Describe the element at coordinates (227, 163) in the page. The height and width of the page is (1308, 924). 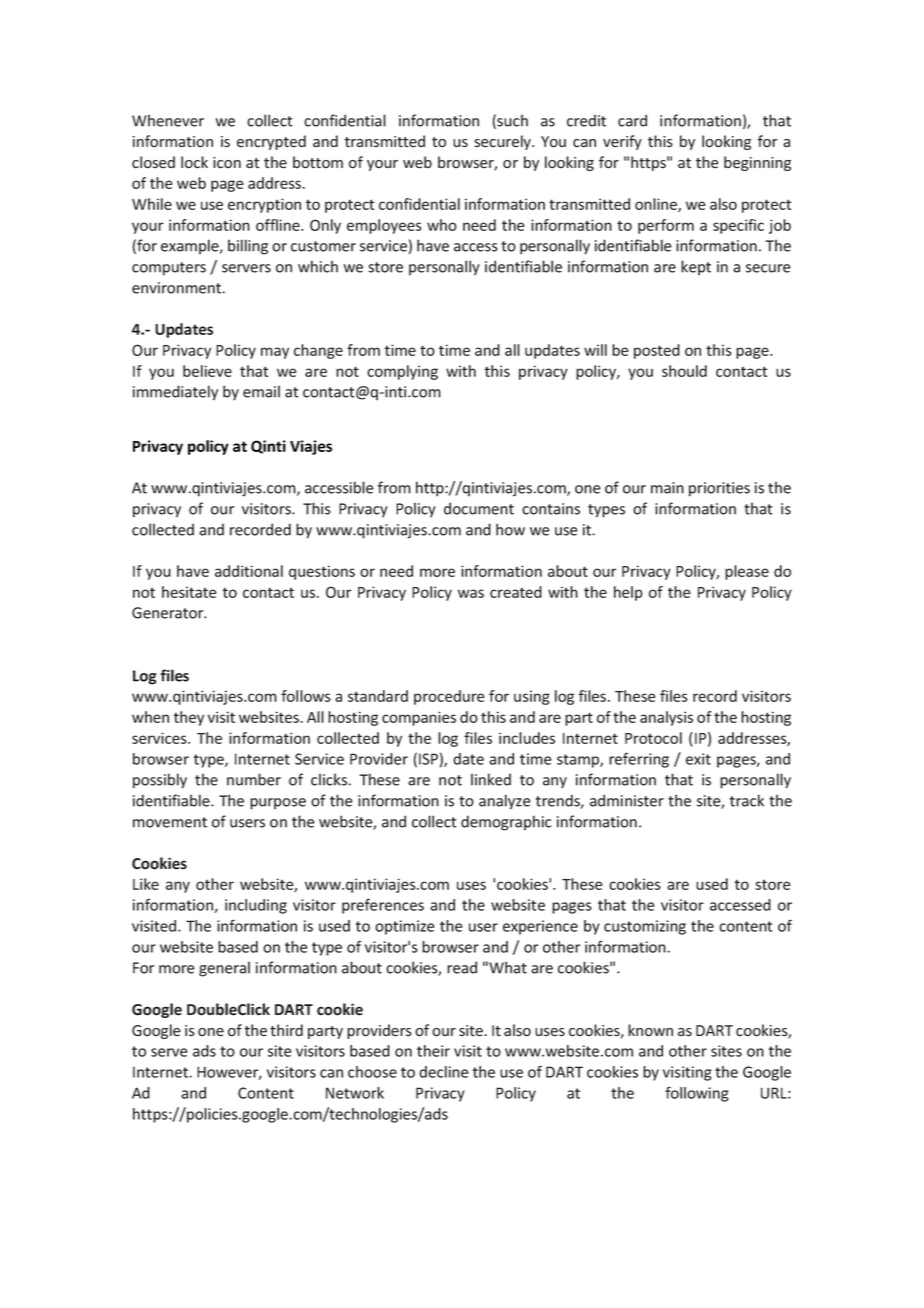
I see `icon` at that location.
